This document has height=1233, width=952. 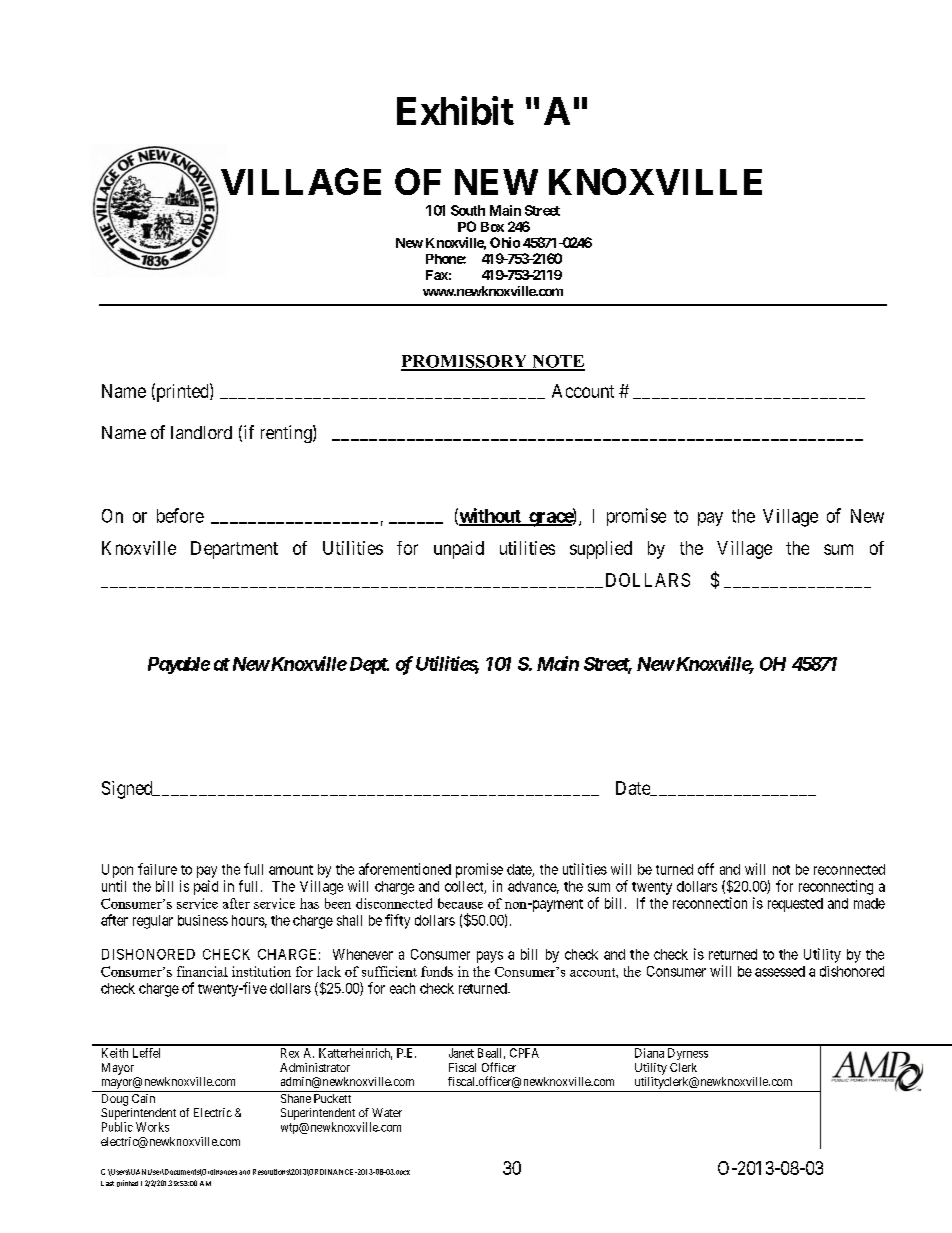 I want to click on supplied, so click(x=601, y=550).
